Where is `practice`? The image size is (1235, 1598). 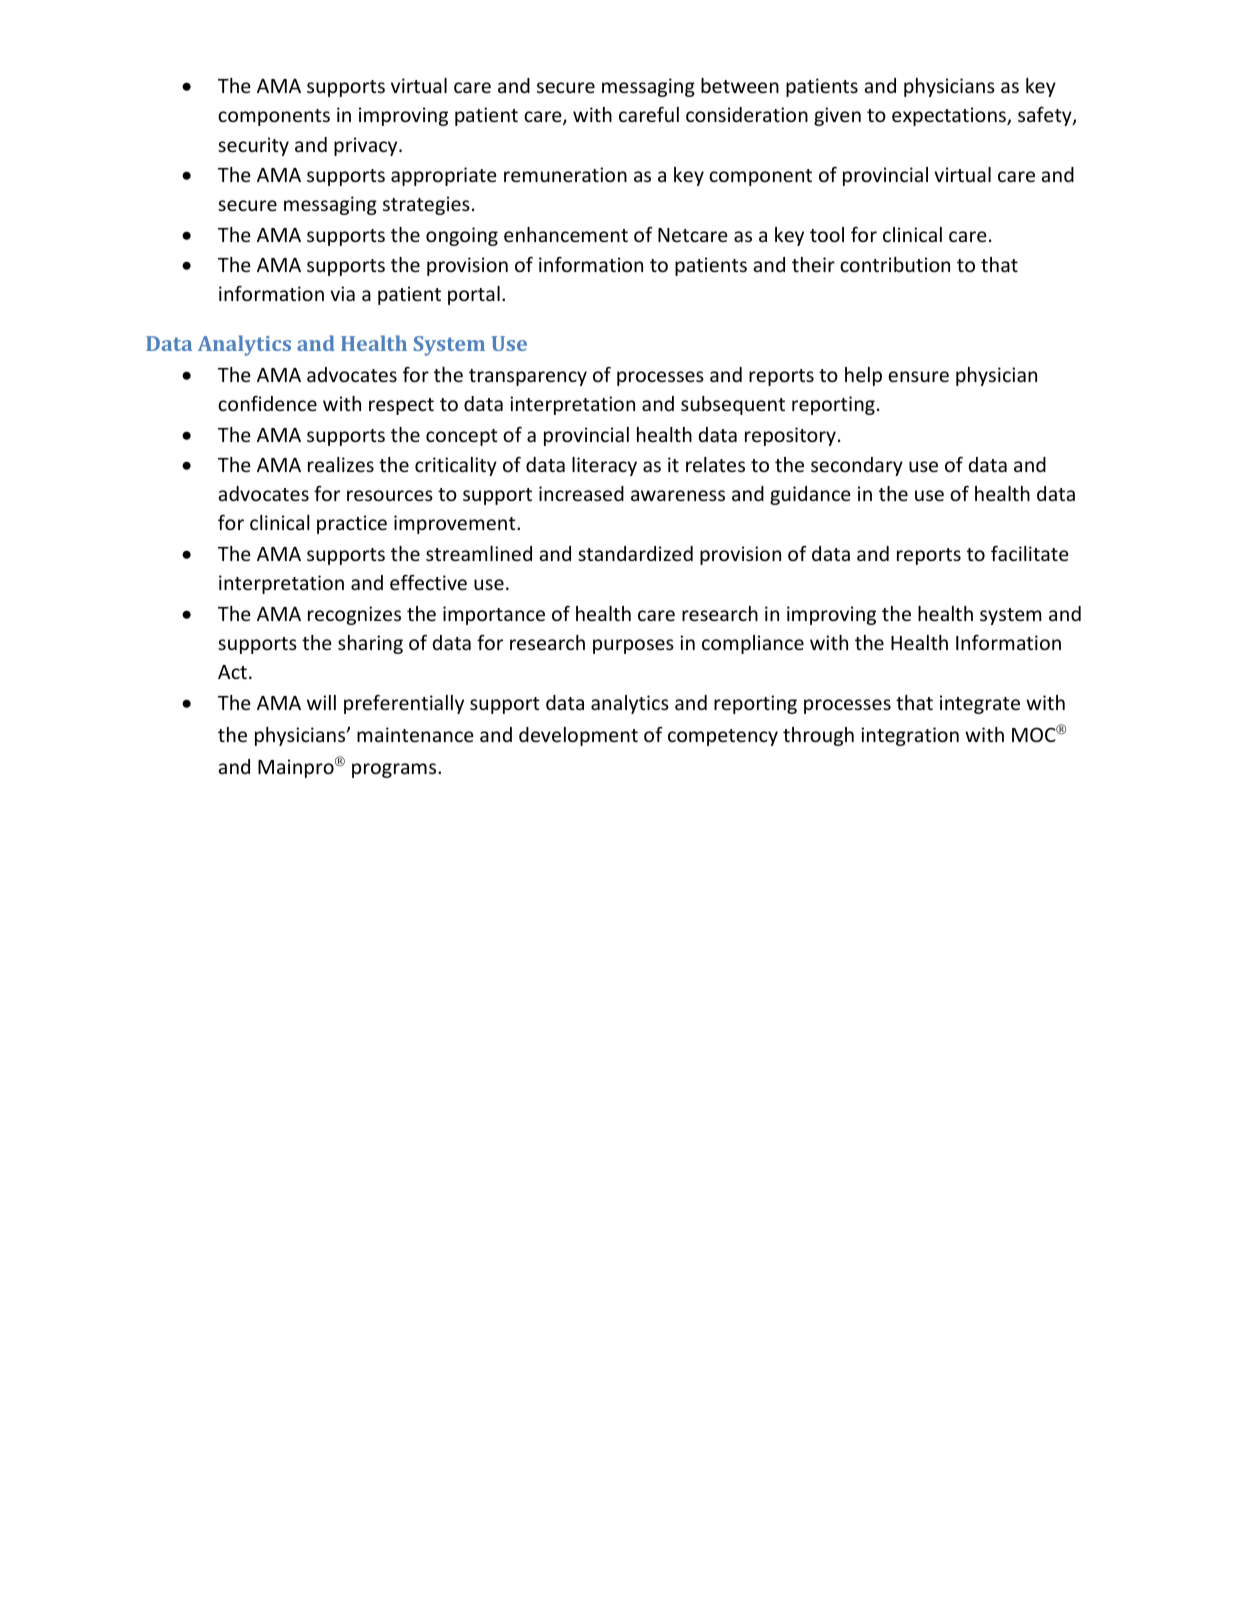
practice is located at coordinates (352, 524).
